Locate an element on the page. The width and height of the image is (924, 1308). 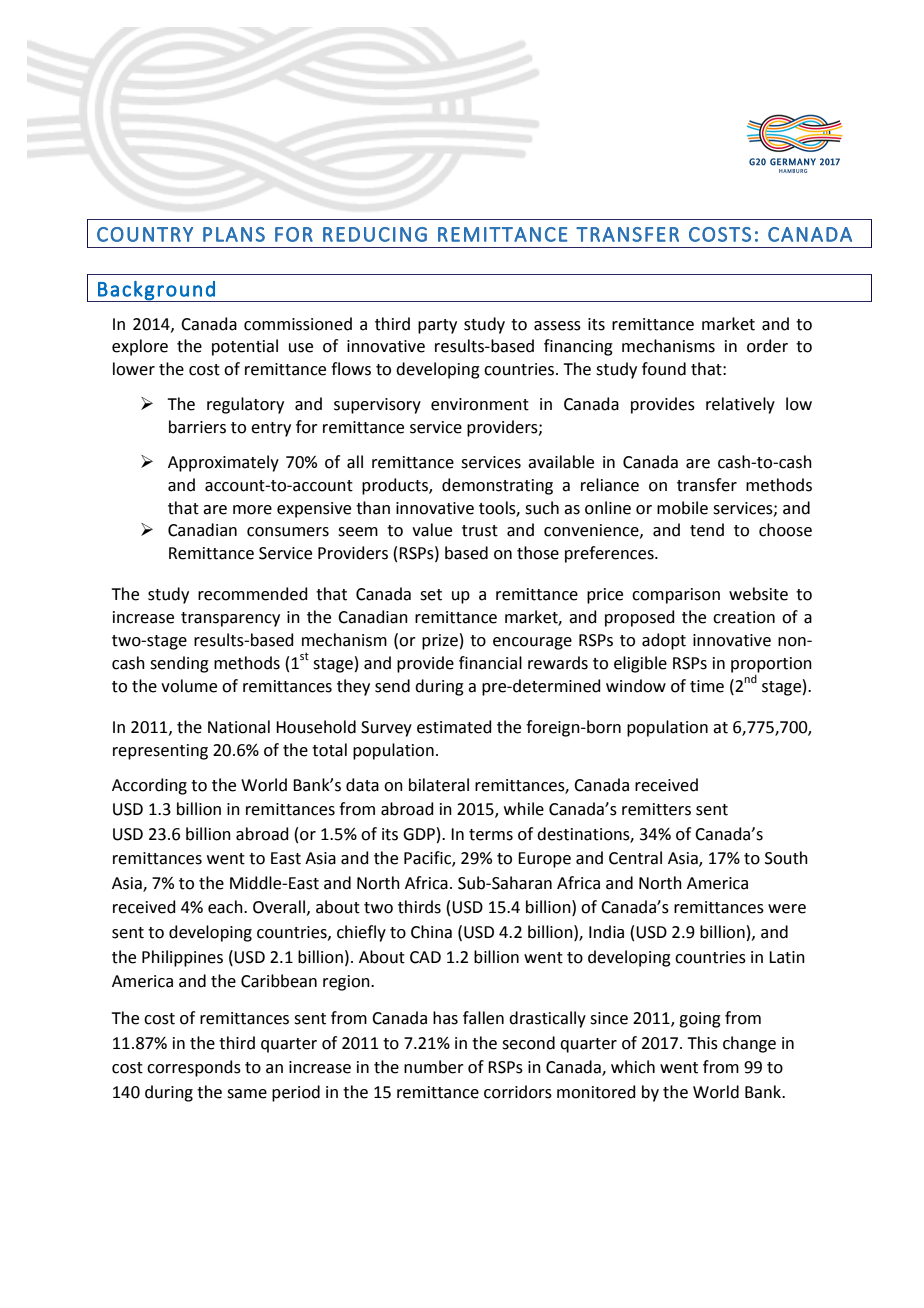
Central is located at coordinates (635, 858).
